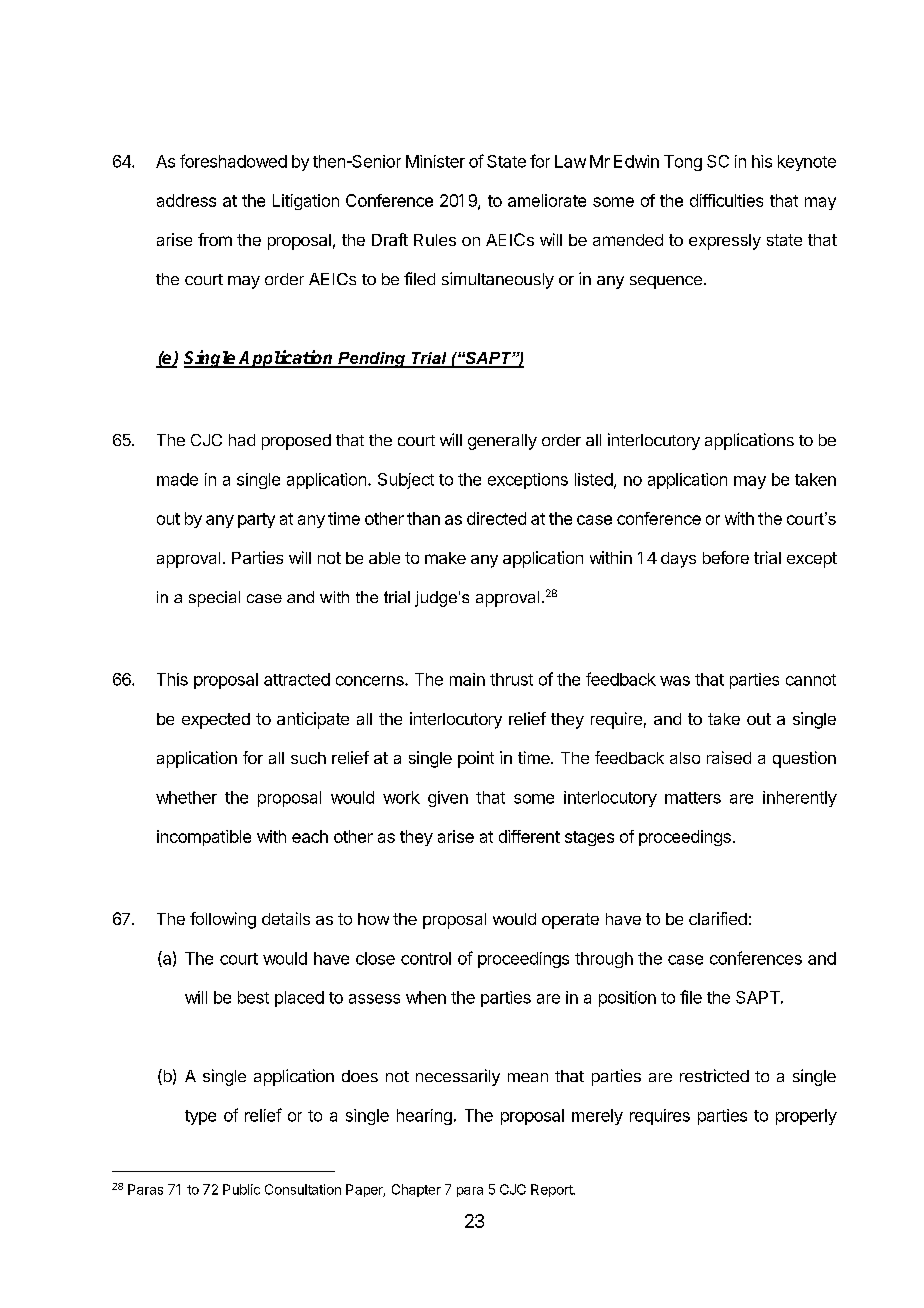  I want to click on difficulties, so click(726, 200).
